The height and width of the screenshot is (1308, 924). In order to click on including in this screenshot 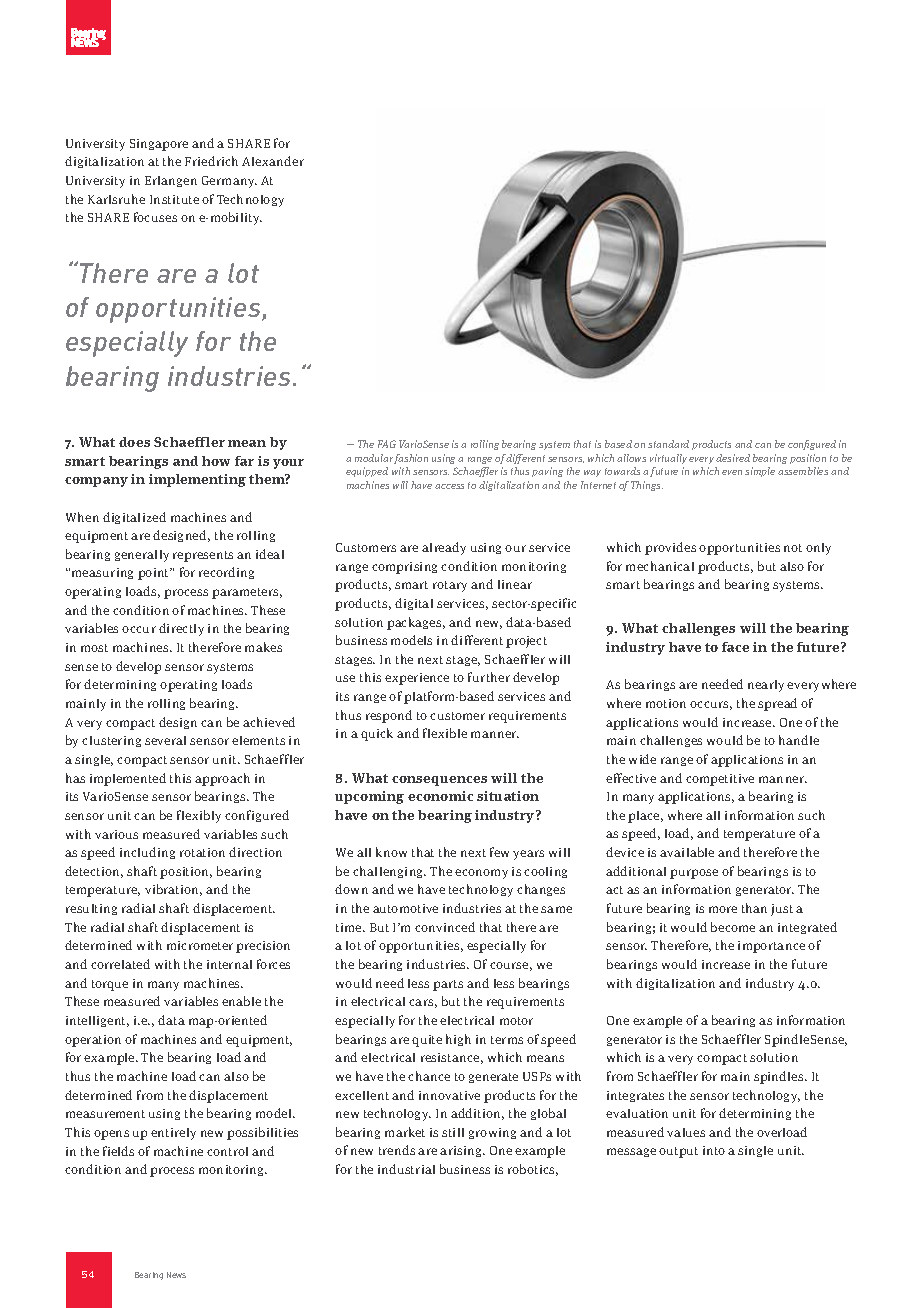, I will do `click(147, 853)`.
